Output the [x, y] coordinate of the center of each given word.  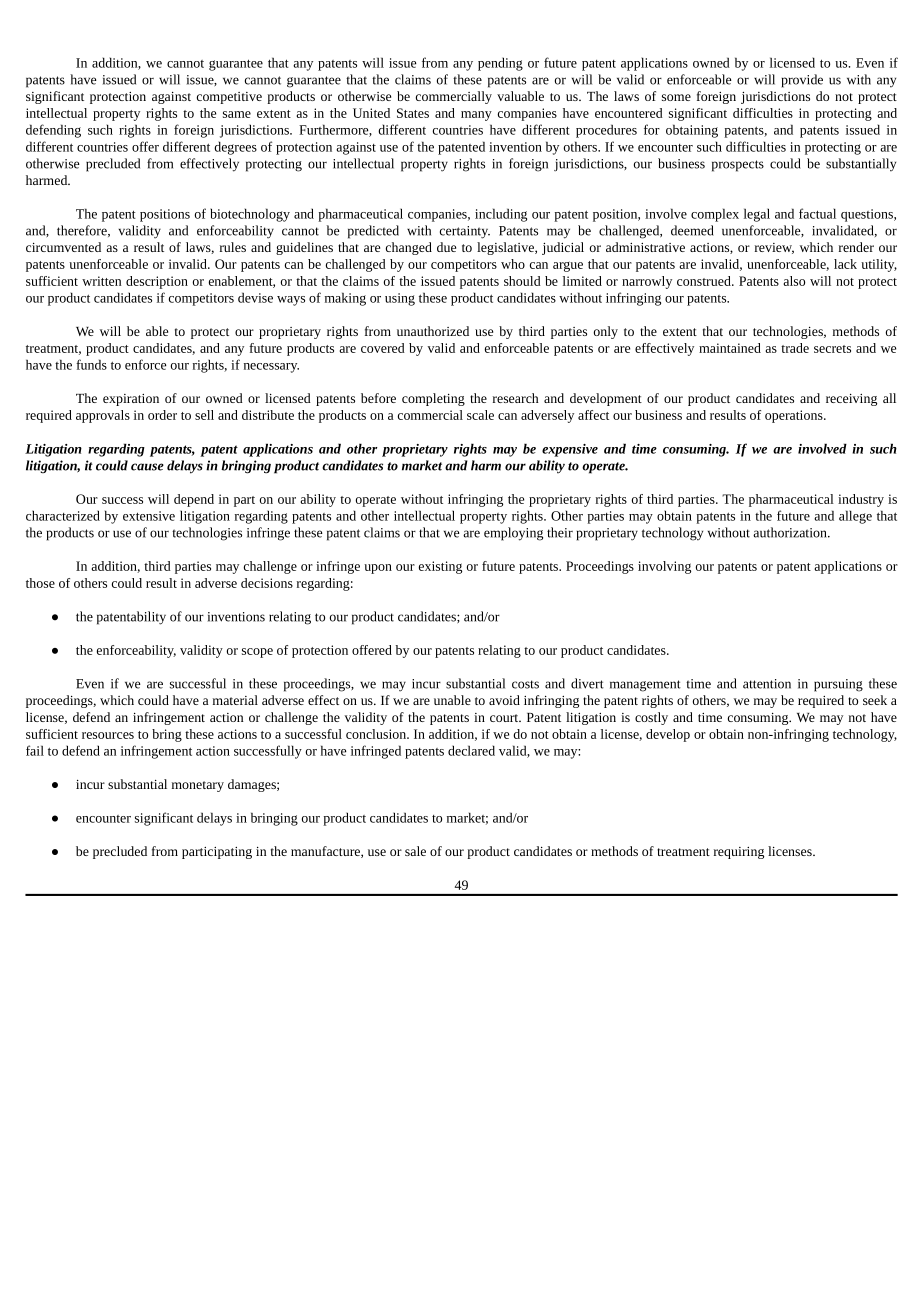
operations [795, 416]
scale [480, 415]
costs [525, 684]
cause [147, 467]
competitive [229, 98]
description [157, 282]
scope [257, 653]
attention [767, 684]
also [794, 281]
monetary [198, 786]
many [476, 116]
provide [802, 81]
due [446, 247]
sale [415, 851]
